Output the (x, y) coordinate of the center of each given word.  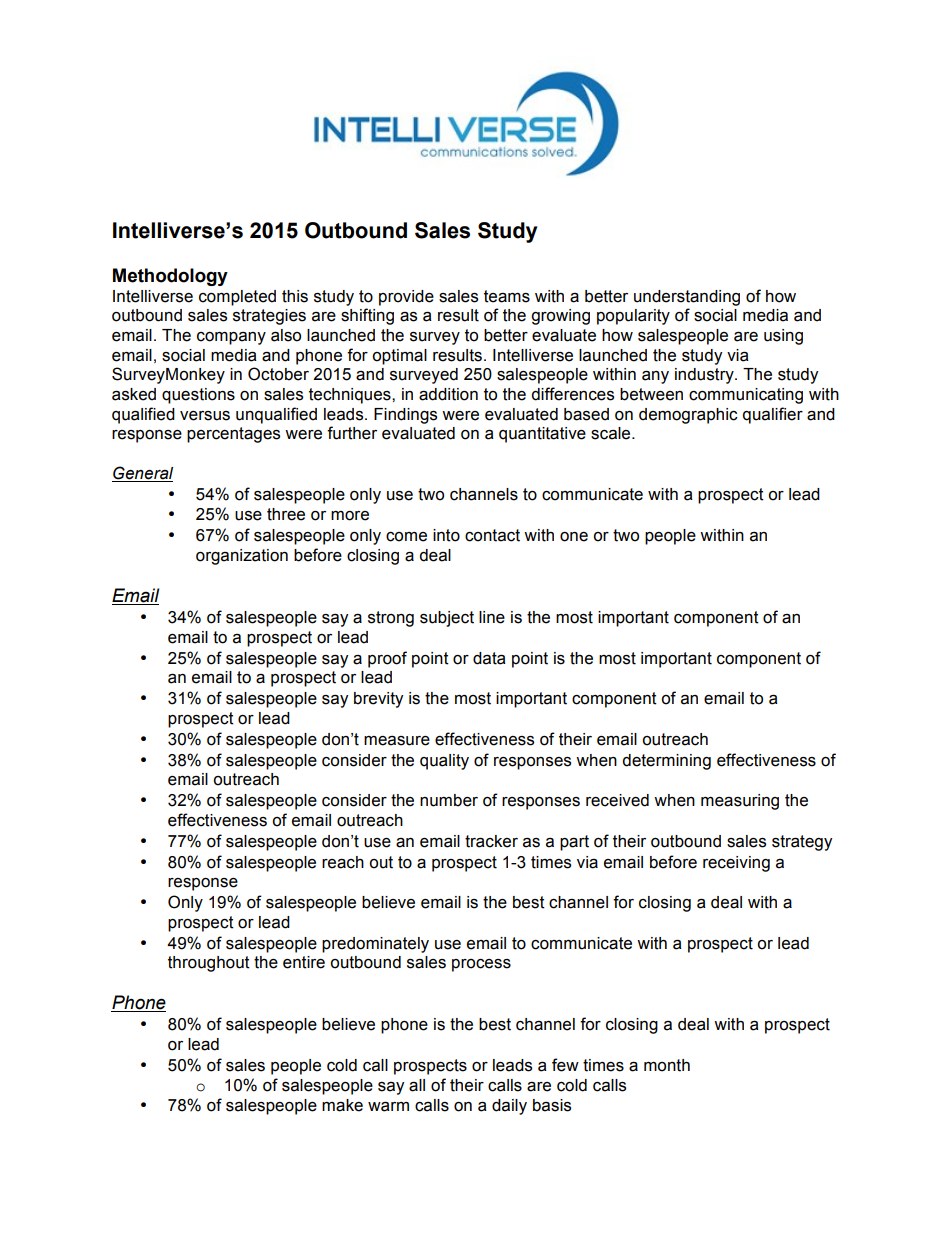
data (489, 658)
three (286, 514)
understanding (687, 298)
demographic (688, 416)
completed (237, 298)
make (342, 1105)
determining (666, 762)
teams (507, 296)
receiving (736, 864)
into (446, 535)
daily (509, 1107)
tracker (491, 841)
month (667, 1065)
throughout (209, 964)
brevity (378, 700)
